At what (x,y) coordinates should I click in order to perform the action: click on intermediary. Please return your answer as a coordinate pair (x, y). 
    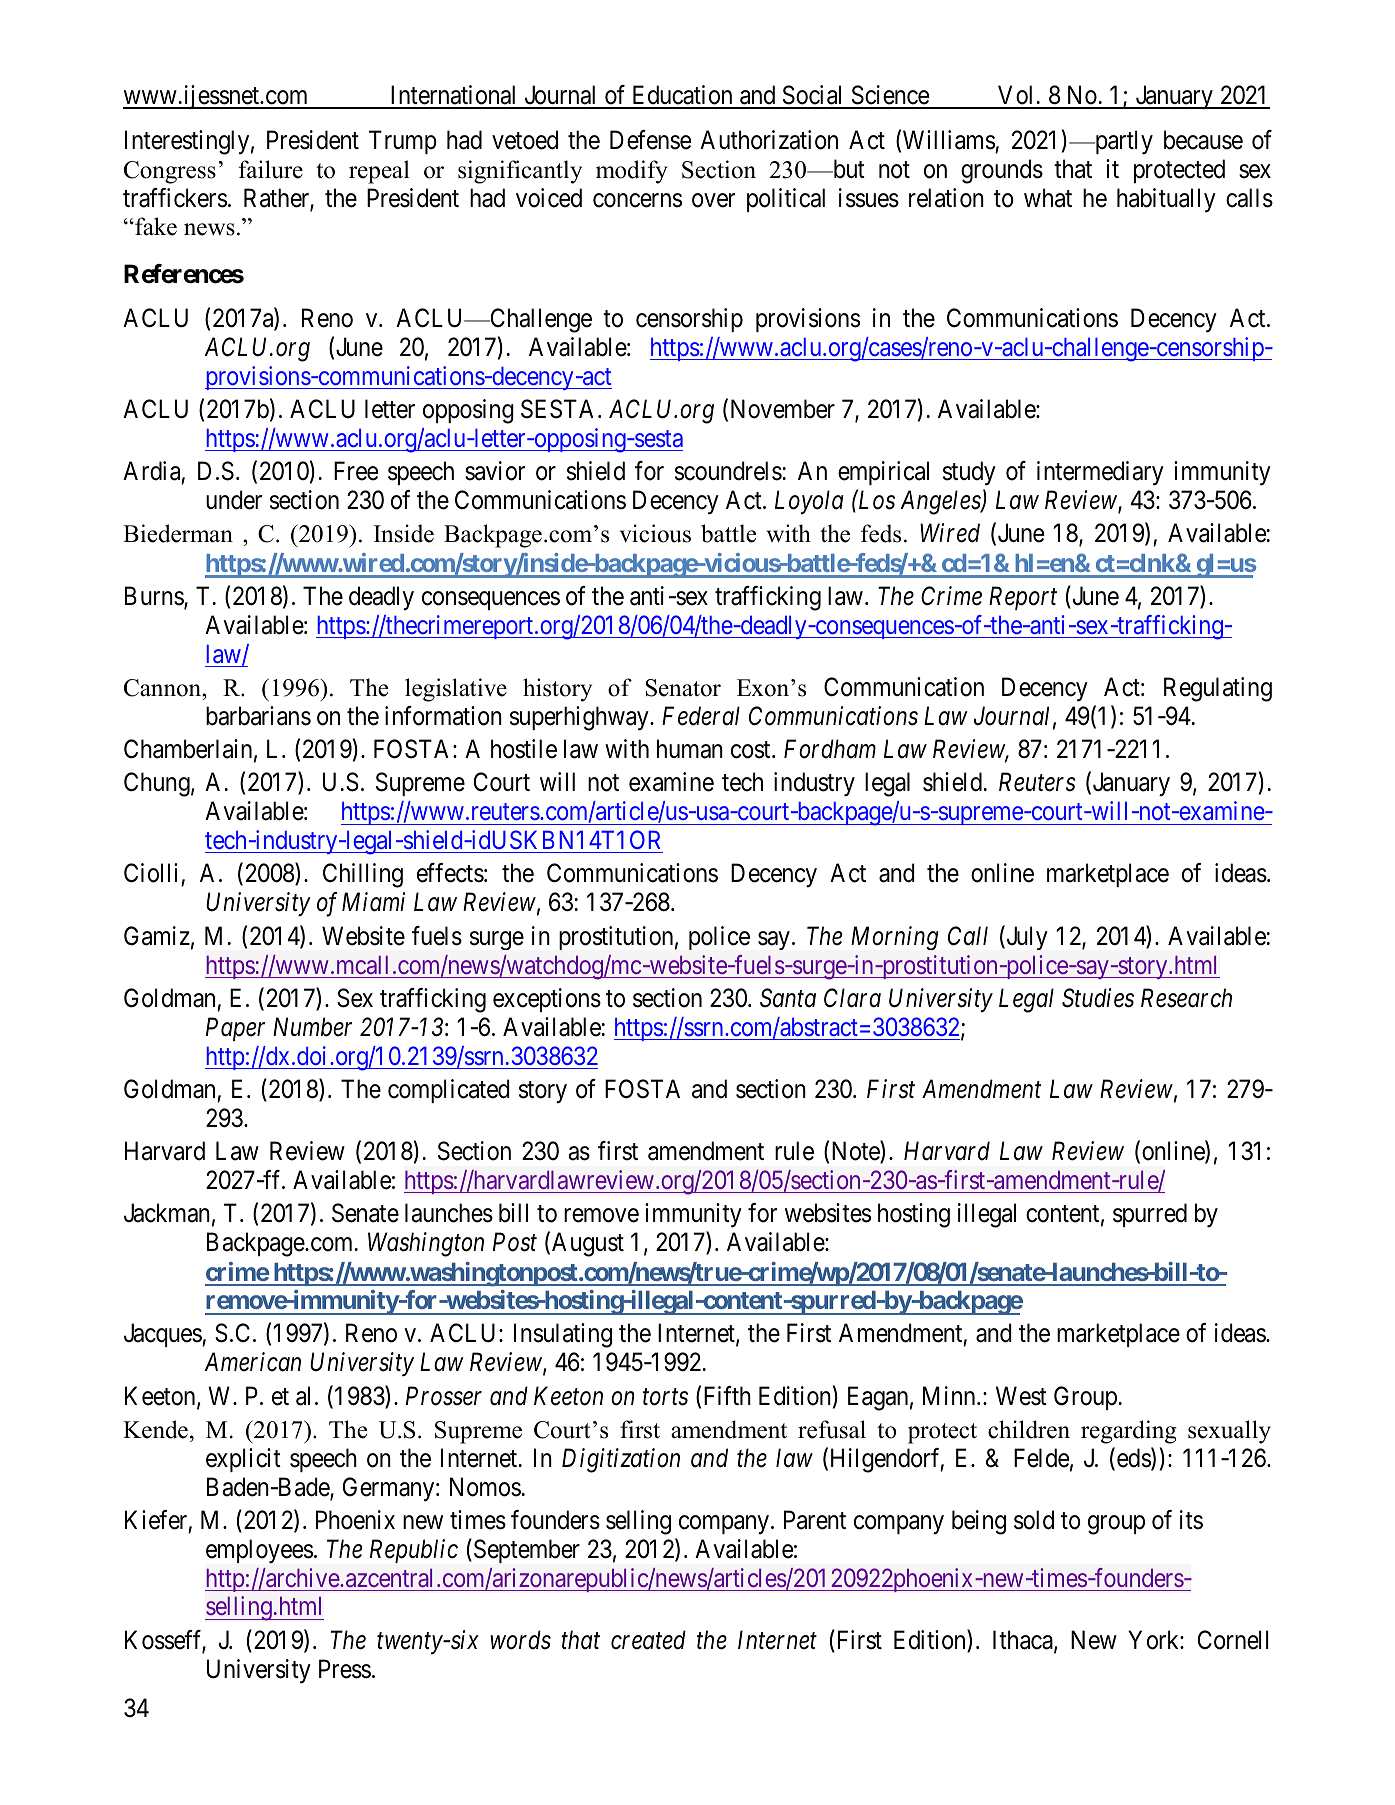
    Looking at the image, I should click on (1100, 473).
